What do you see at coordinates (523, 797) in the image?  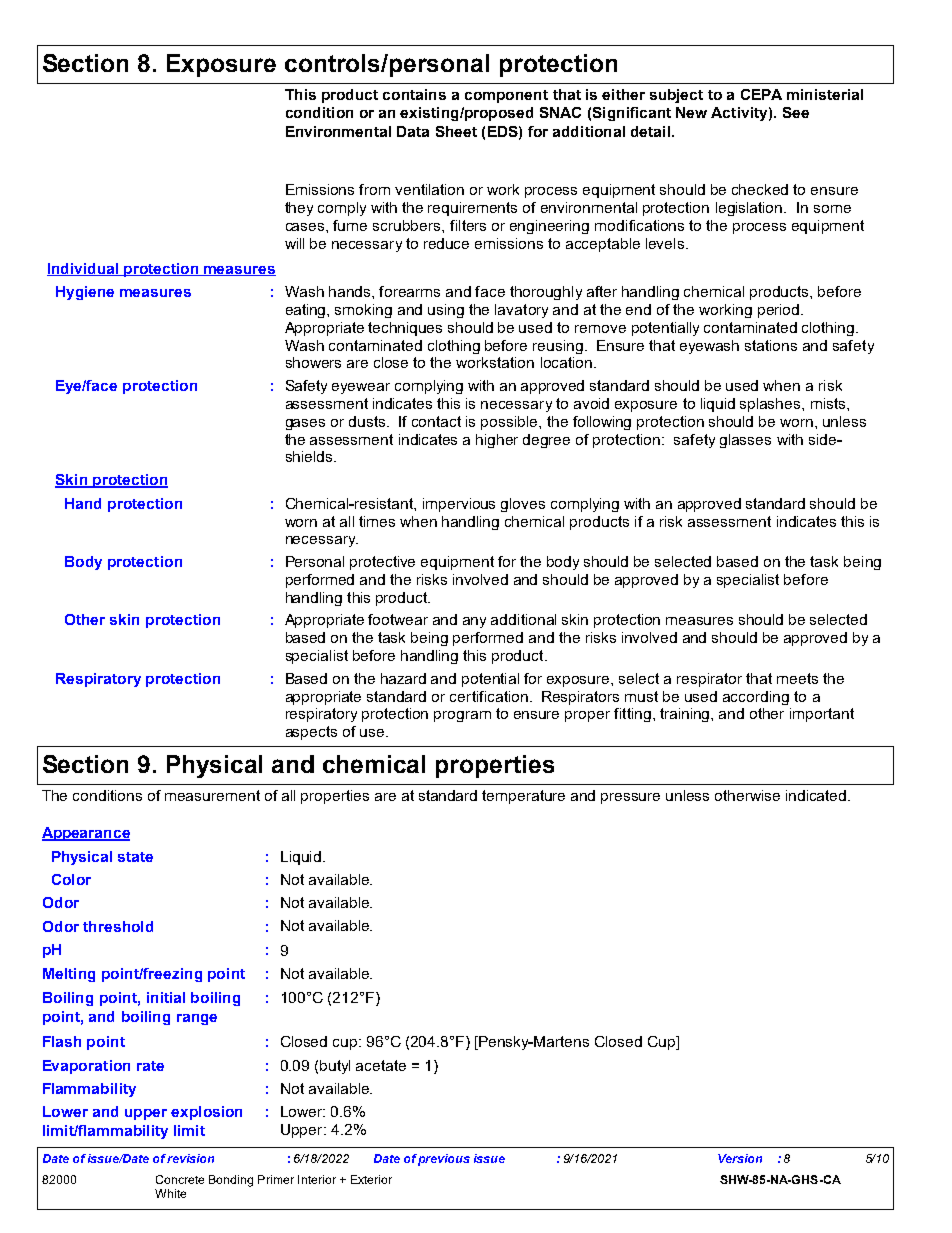 I see `temperature` at bounding box center [523, 797].
